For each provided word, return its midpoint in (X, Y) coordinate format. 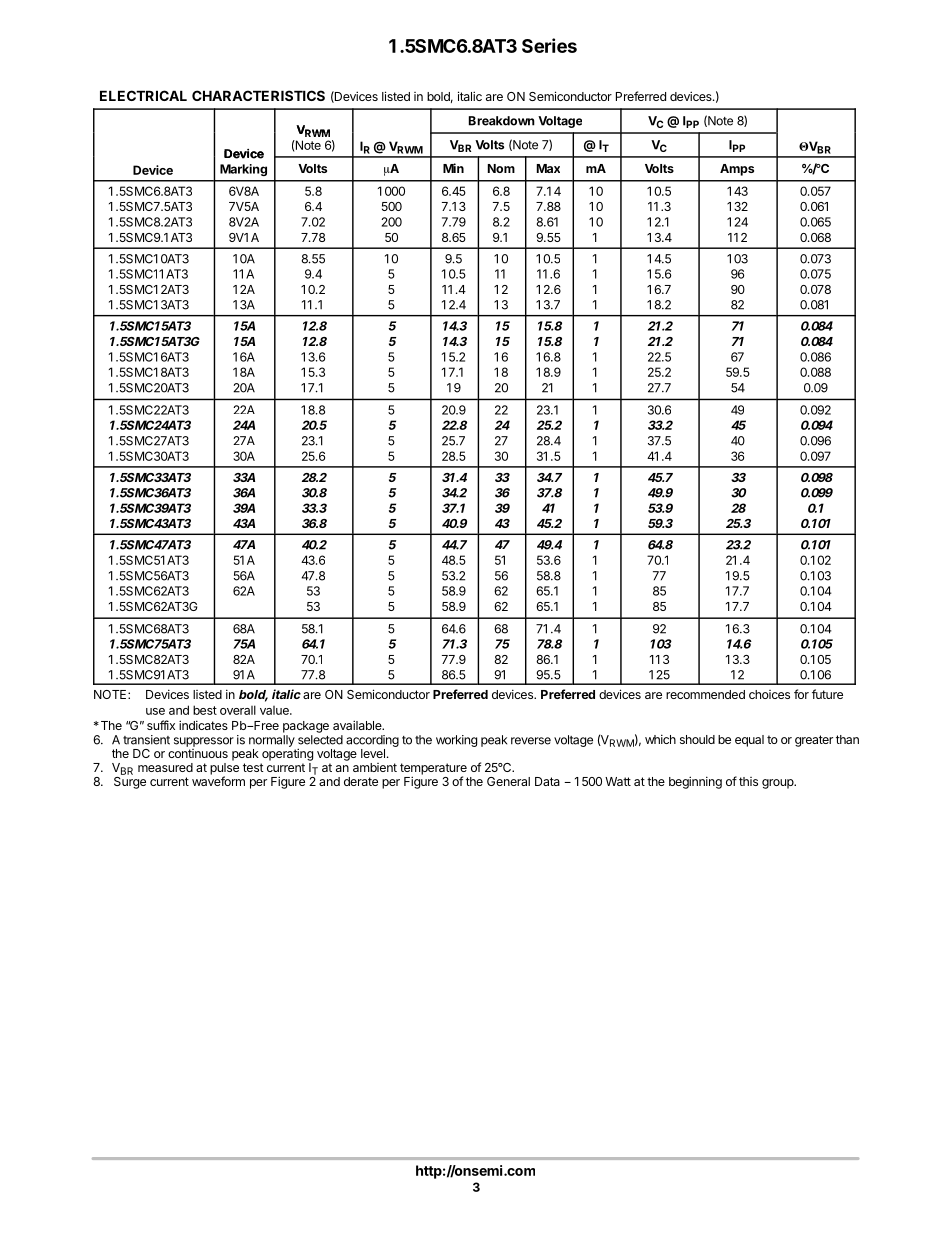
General (508, 781)
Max (548, 168)
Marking (243, 170)
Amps (737, 170)
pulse (224, 770)
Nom (501, 168)
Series (549, 45)
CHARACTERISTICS (258, 95)
